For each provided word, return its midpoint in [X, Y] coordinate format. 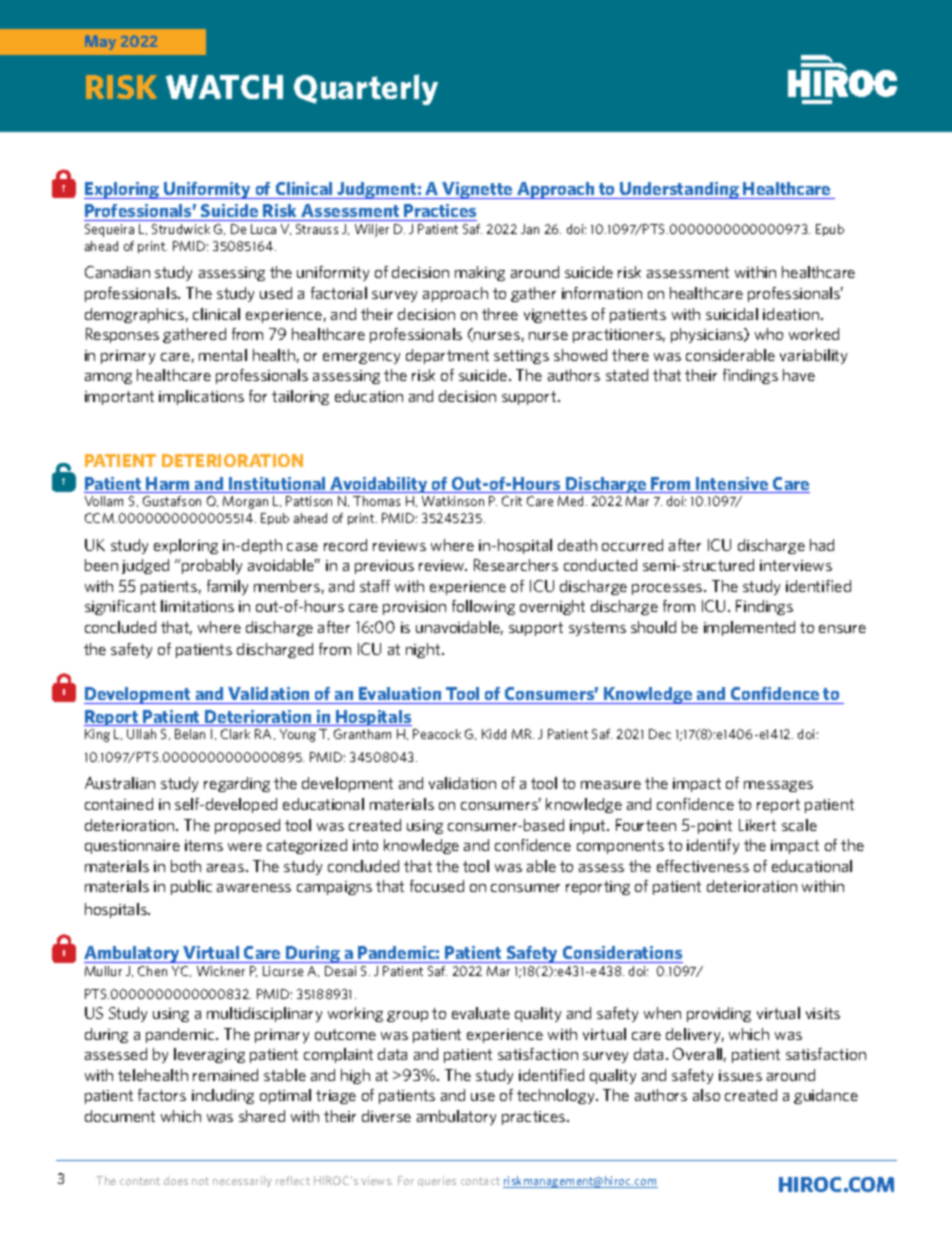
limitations [197, 606]
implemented [749, 628]
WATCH [224, 87]
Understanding [679, 190]
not [200, 1181]
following [483, 607]
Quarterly [366, 89]
